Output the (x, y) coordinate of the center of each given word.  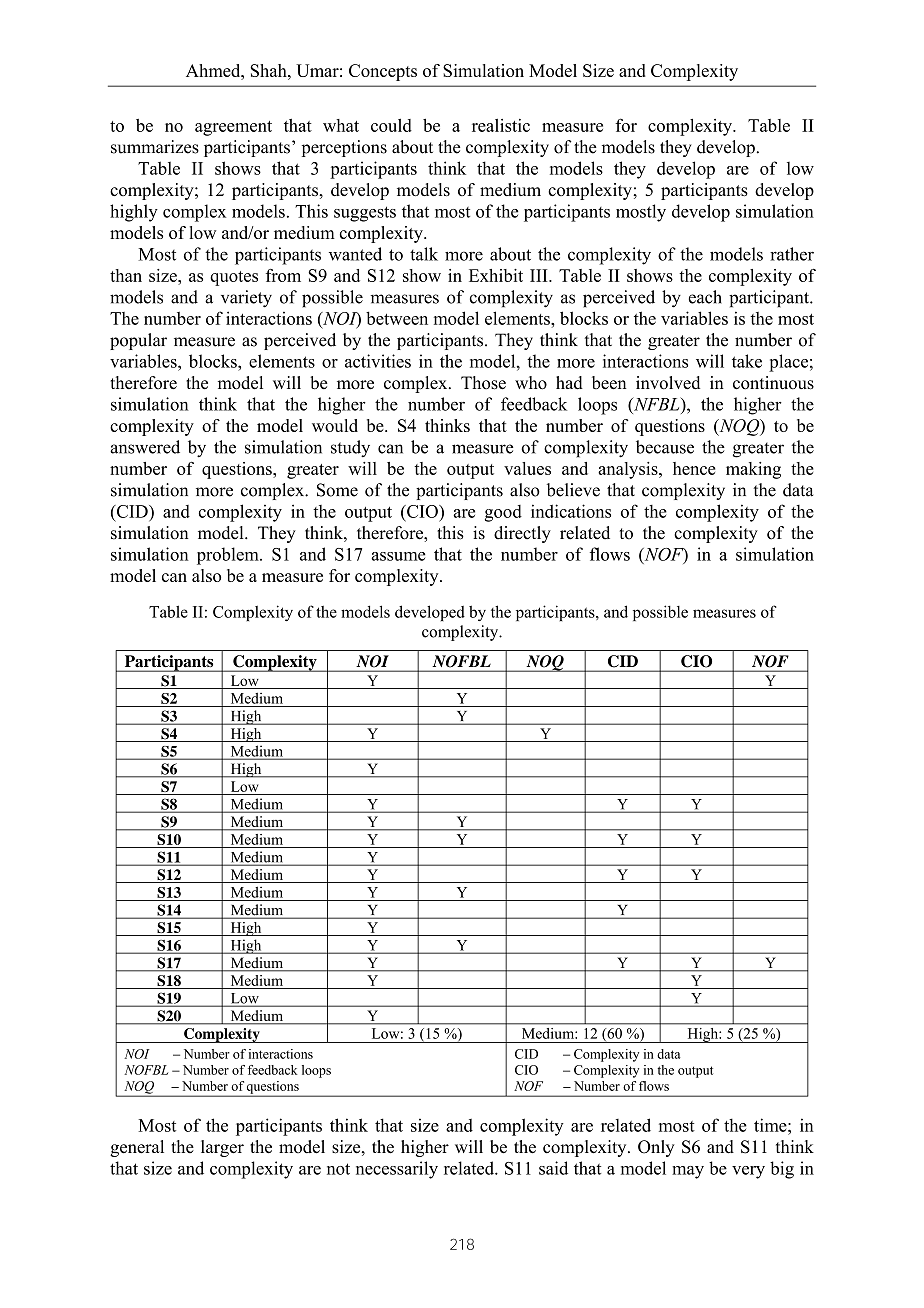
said (553, 1168)
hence (694, 468)
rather (792, 254)
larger (222, 1148)
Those (483, 383)
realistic (501, 125)
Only (656, 1148)
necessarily (397, 1170)
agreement (233, 128)
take (747, 361)
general (137, 1148)
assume (398, 556)
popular (138, 341)
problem (229, 556)
